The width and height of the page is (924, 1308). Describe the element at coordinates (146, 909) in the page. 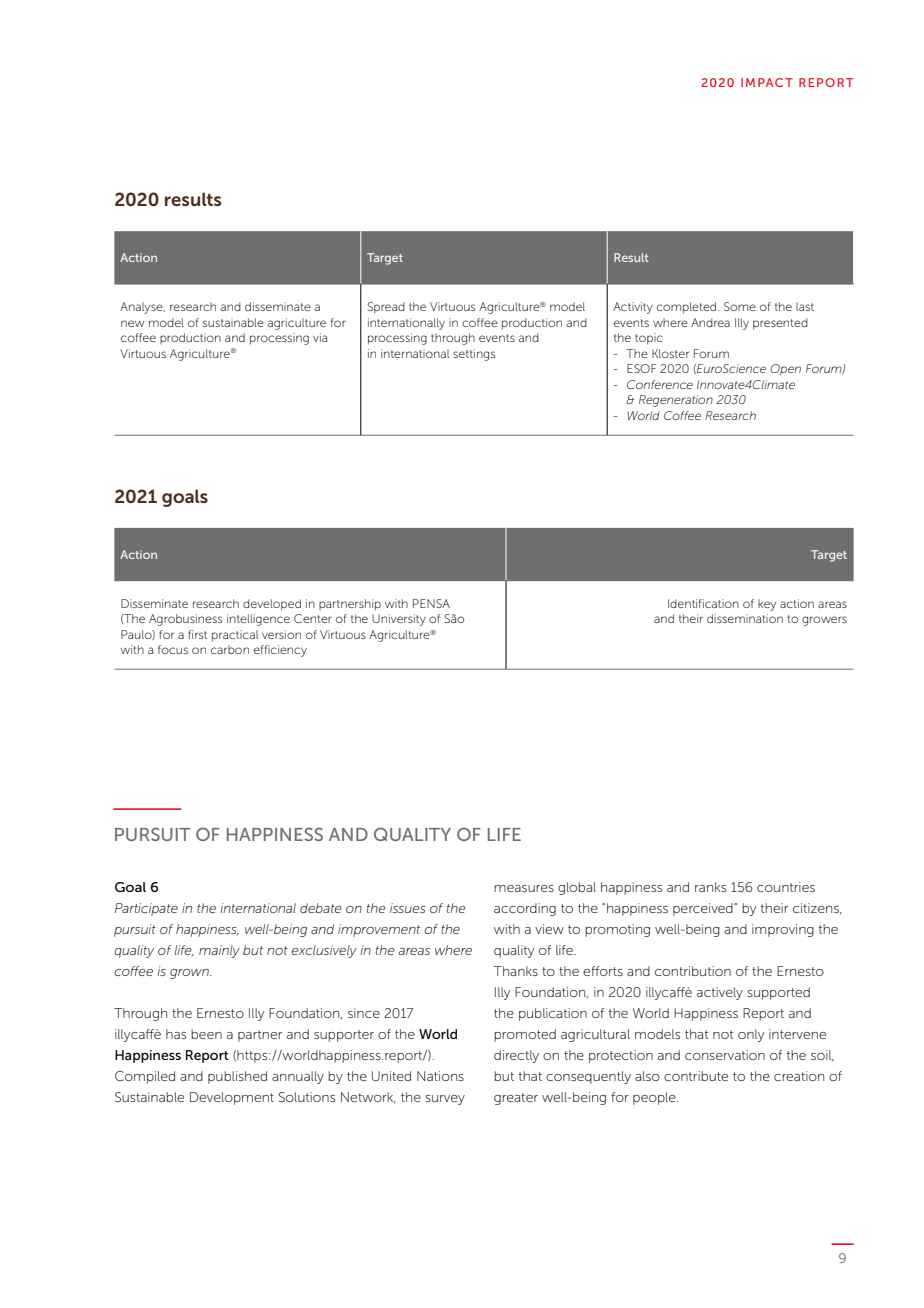

I see `Participate` at that location.
